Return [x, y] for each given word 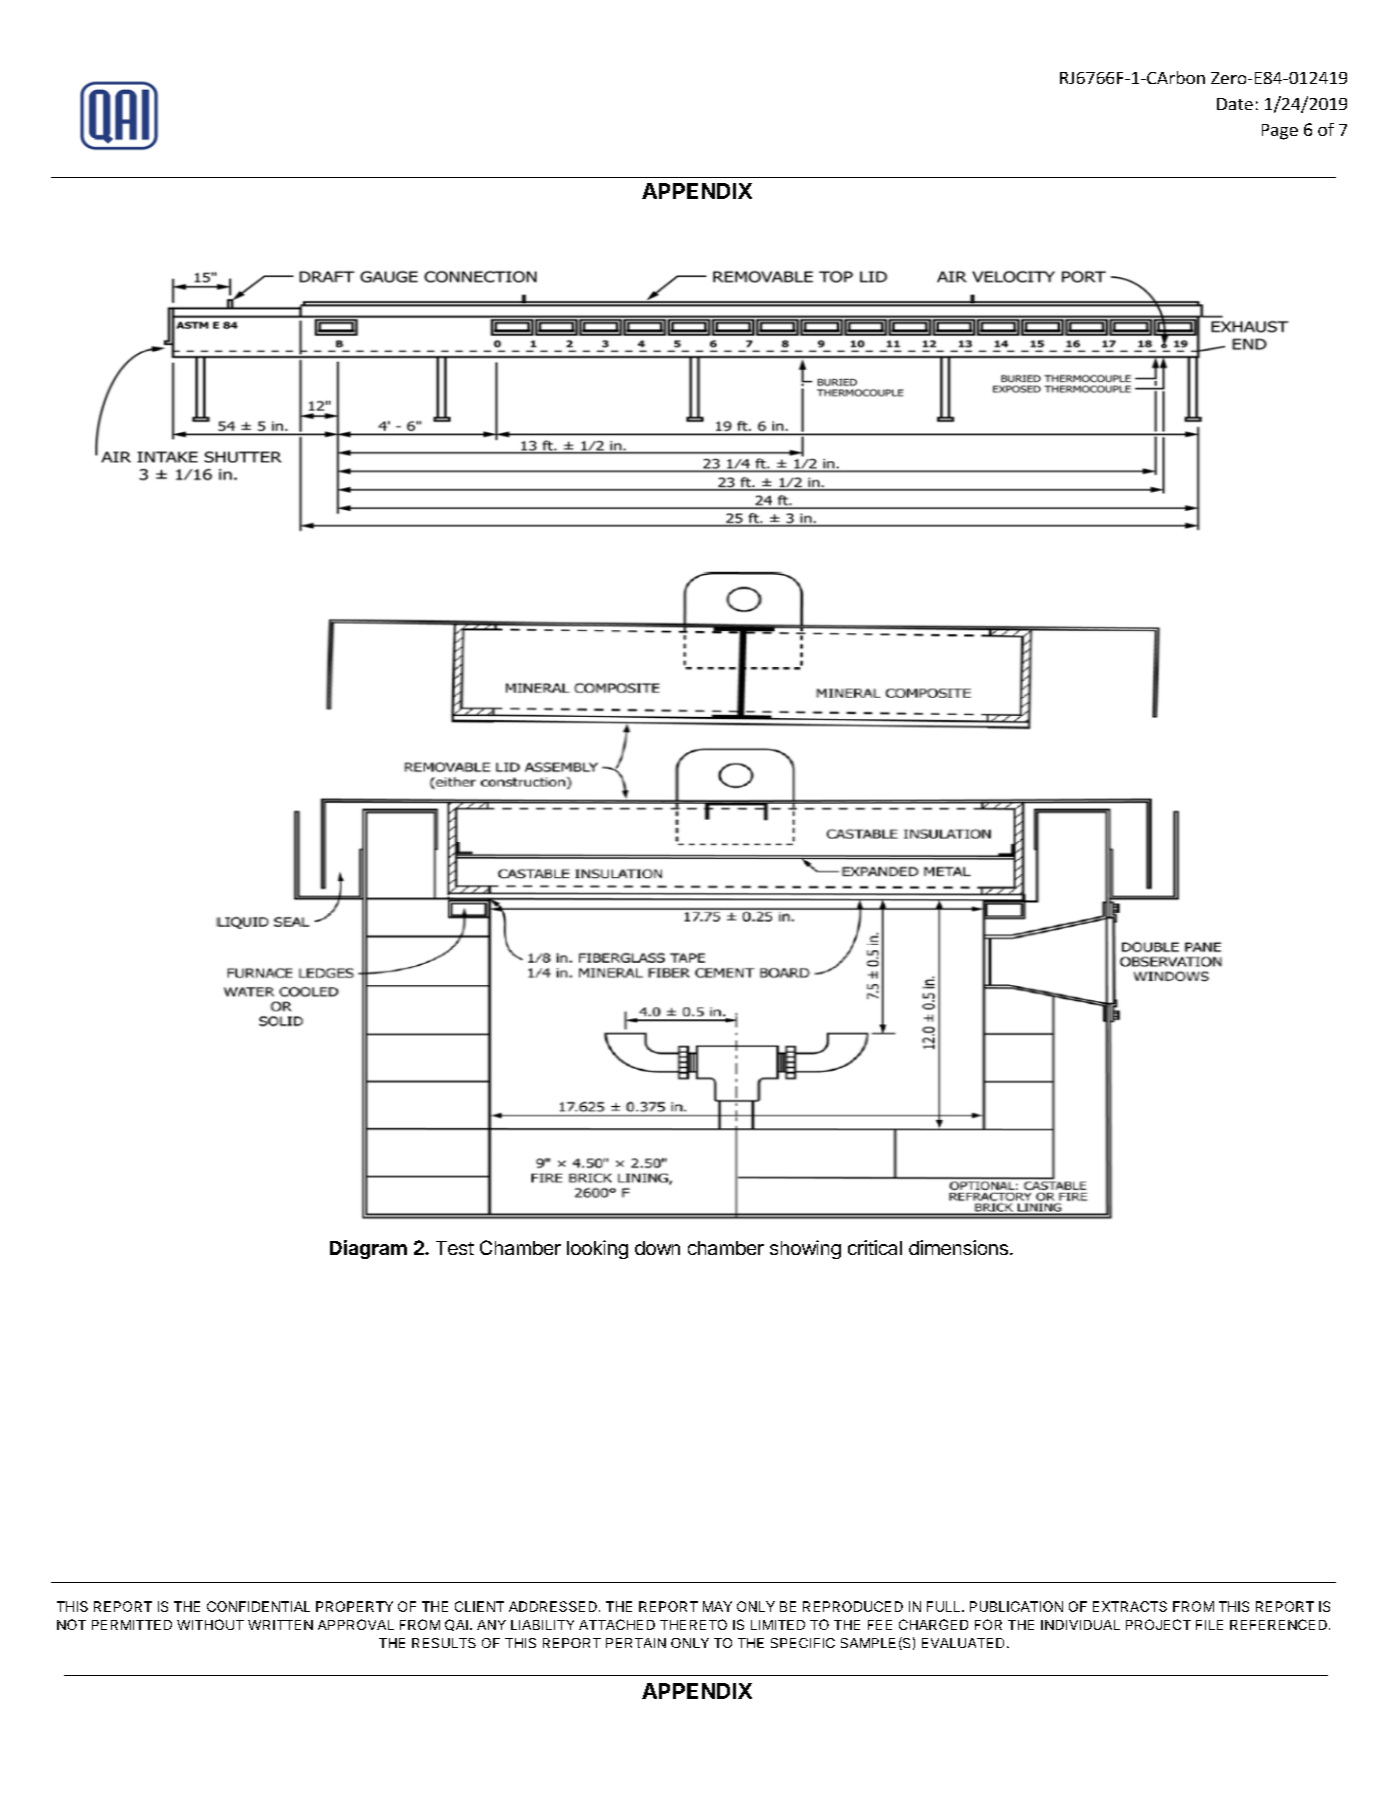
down [657, 1248]
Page [1280, 132]
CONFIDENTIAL [258, 1606]
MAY [717, 1606]
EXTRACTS [1130, 1606]
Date [1235, 104]
